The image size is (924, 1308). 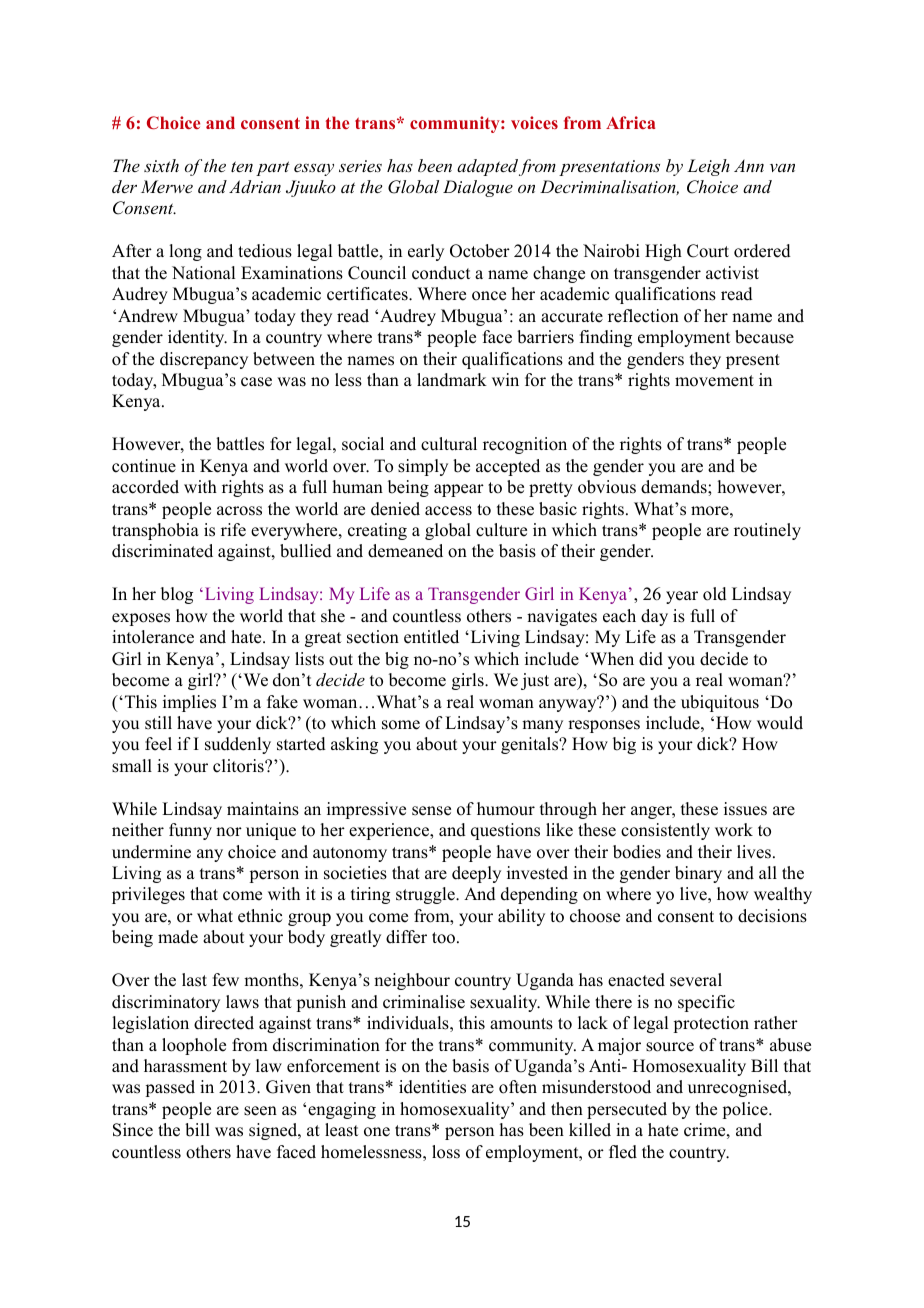 What do you see at coordinates (459, 490) in the screenshot?
I see `appear` at bounding box center [459, 490].
